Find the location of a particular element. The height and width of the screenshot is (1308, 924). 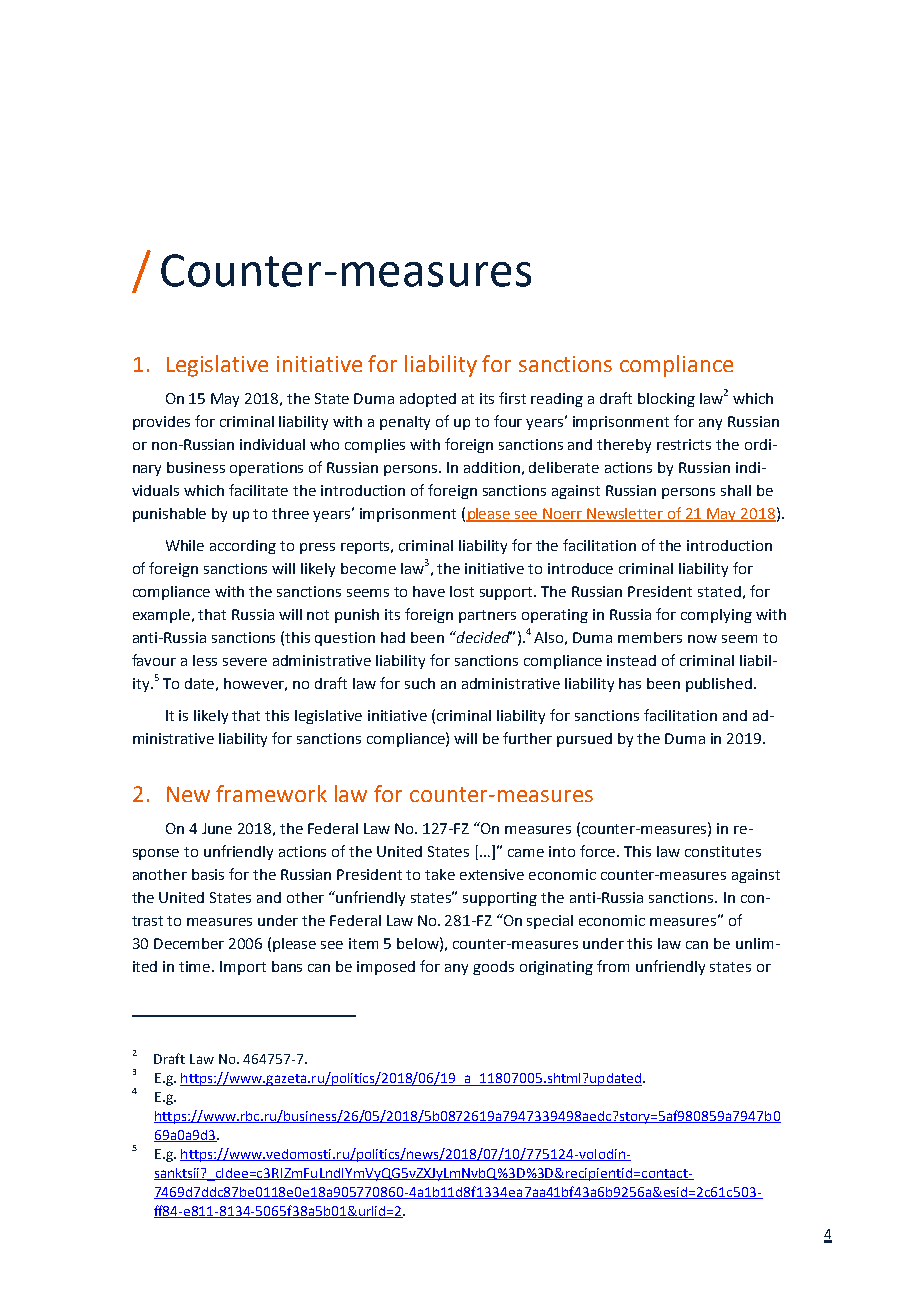

blocking is located at coordinates (666, 400).
